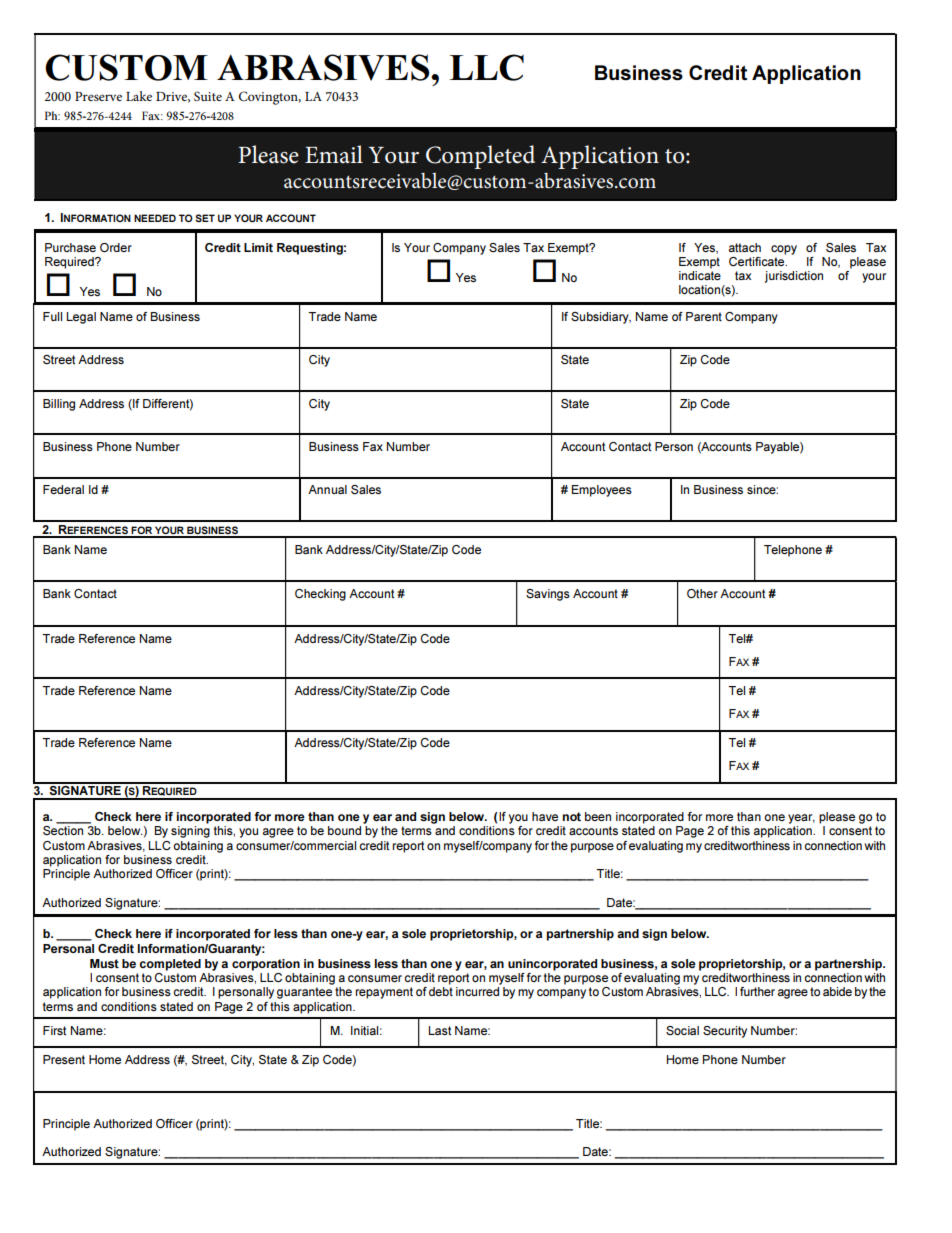 The height and width of the screenshot is (1233, 952). I want to click on bound, so click(344, 830).
